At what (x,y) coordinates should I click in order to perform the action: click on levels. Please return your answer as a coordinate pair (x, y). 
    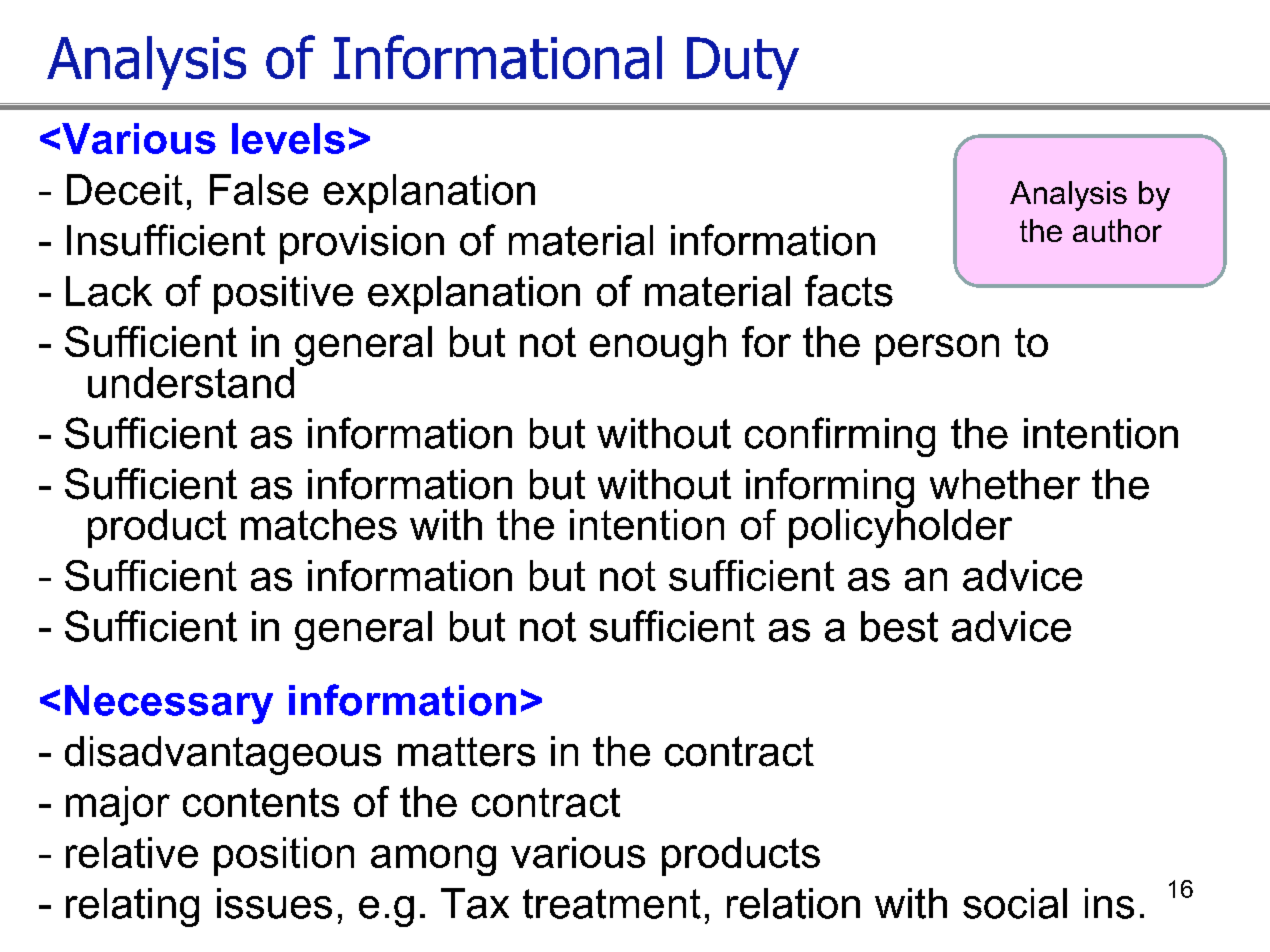
    Looking at the image, I should click on (288, 138).
